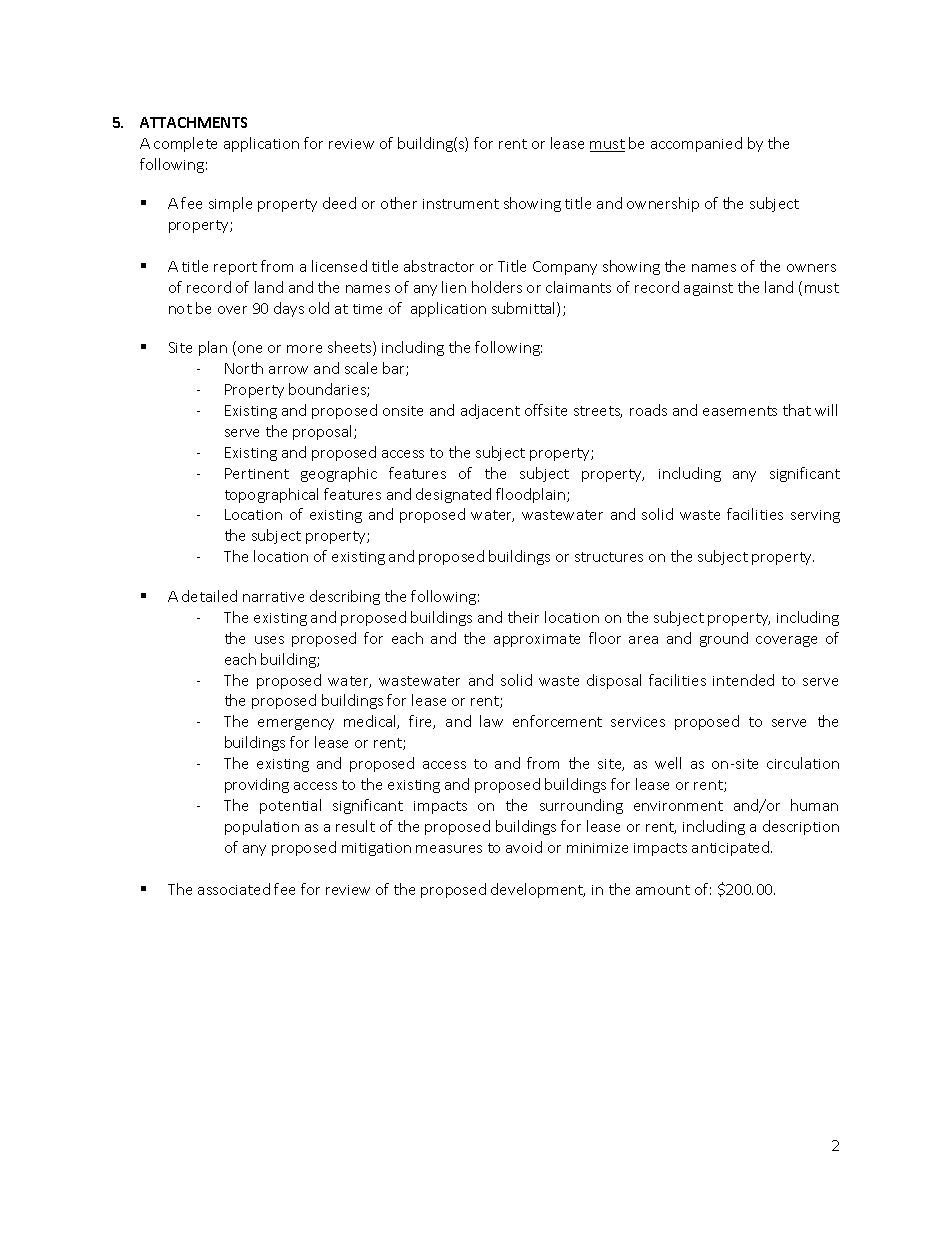  Describe the element at coordinates (696, 144) in the screenshot. I see `accompanied` at that location.
